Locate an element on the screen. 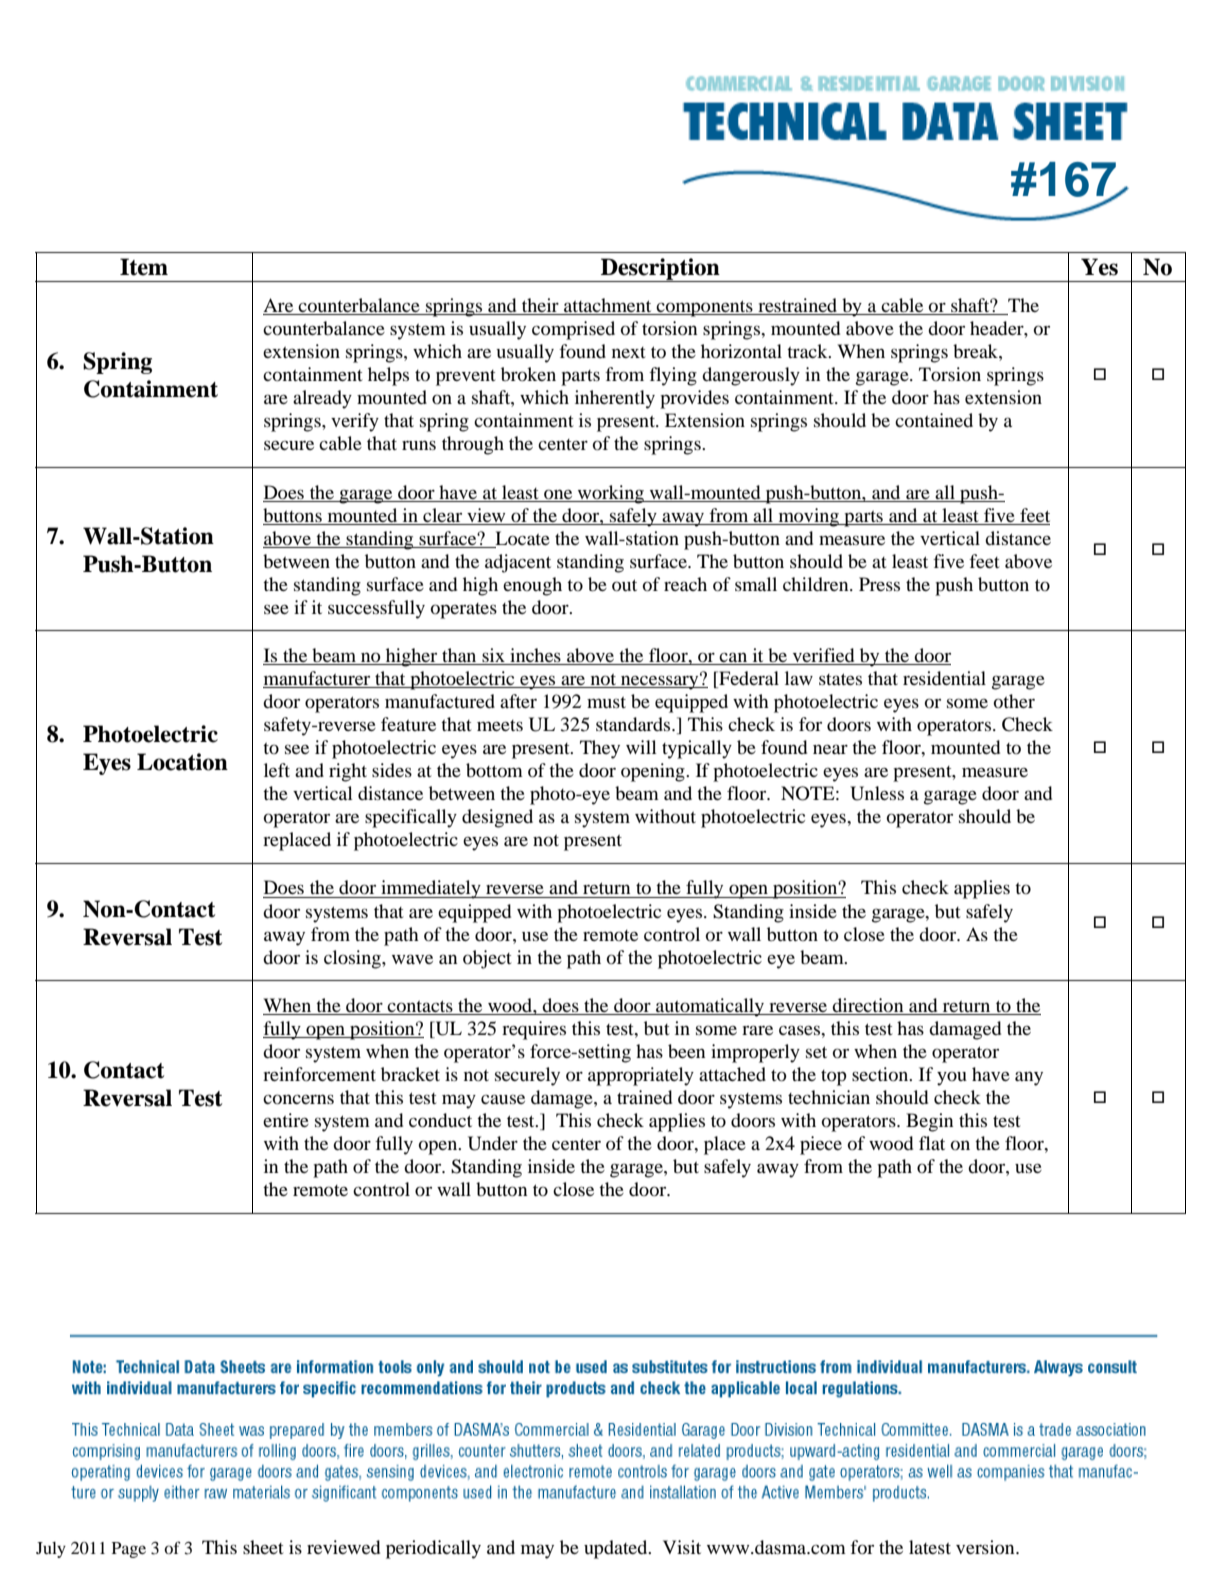  cause is located at coordinates (503, 1099).
